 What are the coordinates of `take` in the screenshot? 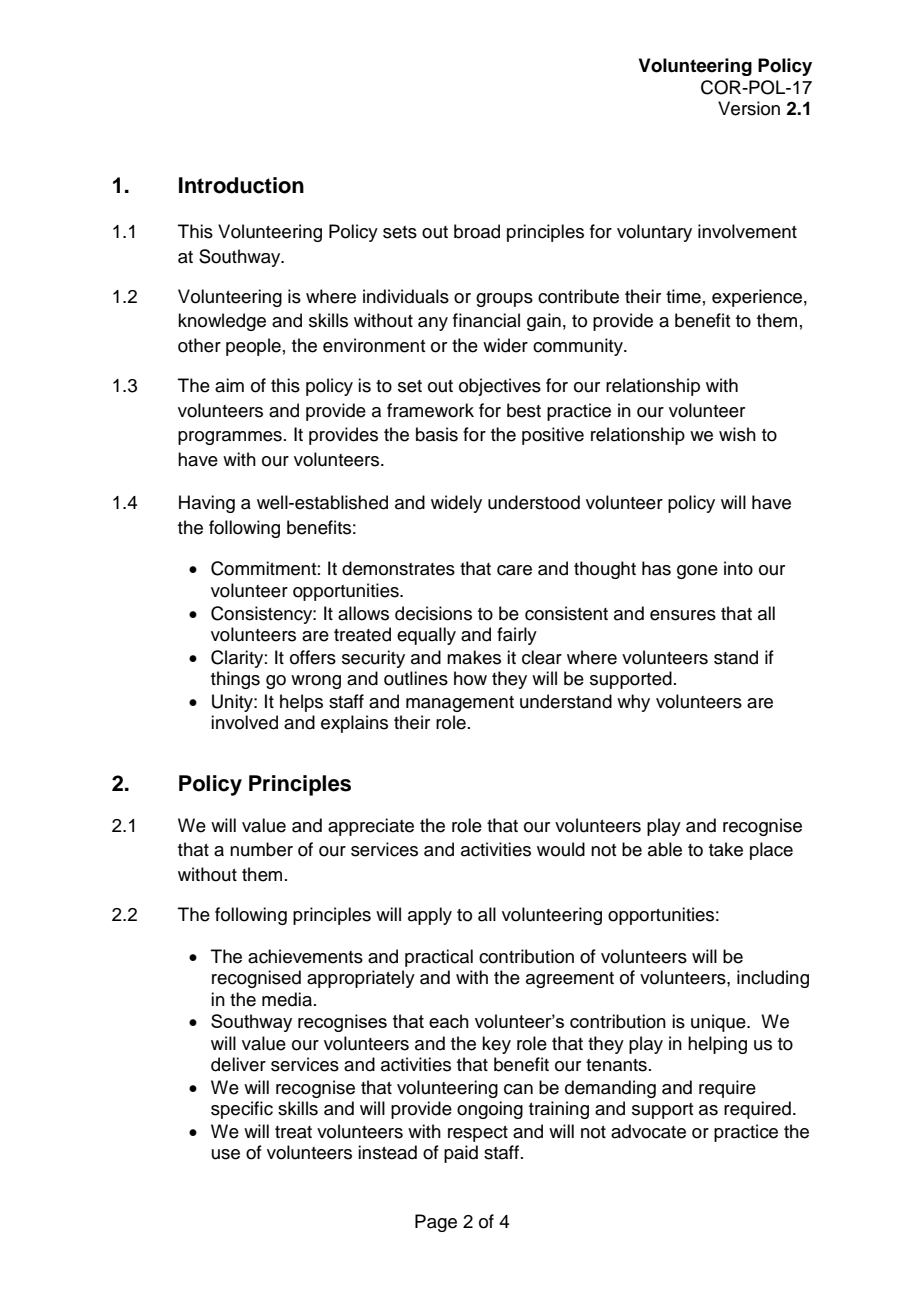 It's located at (726, 849).
